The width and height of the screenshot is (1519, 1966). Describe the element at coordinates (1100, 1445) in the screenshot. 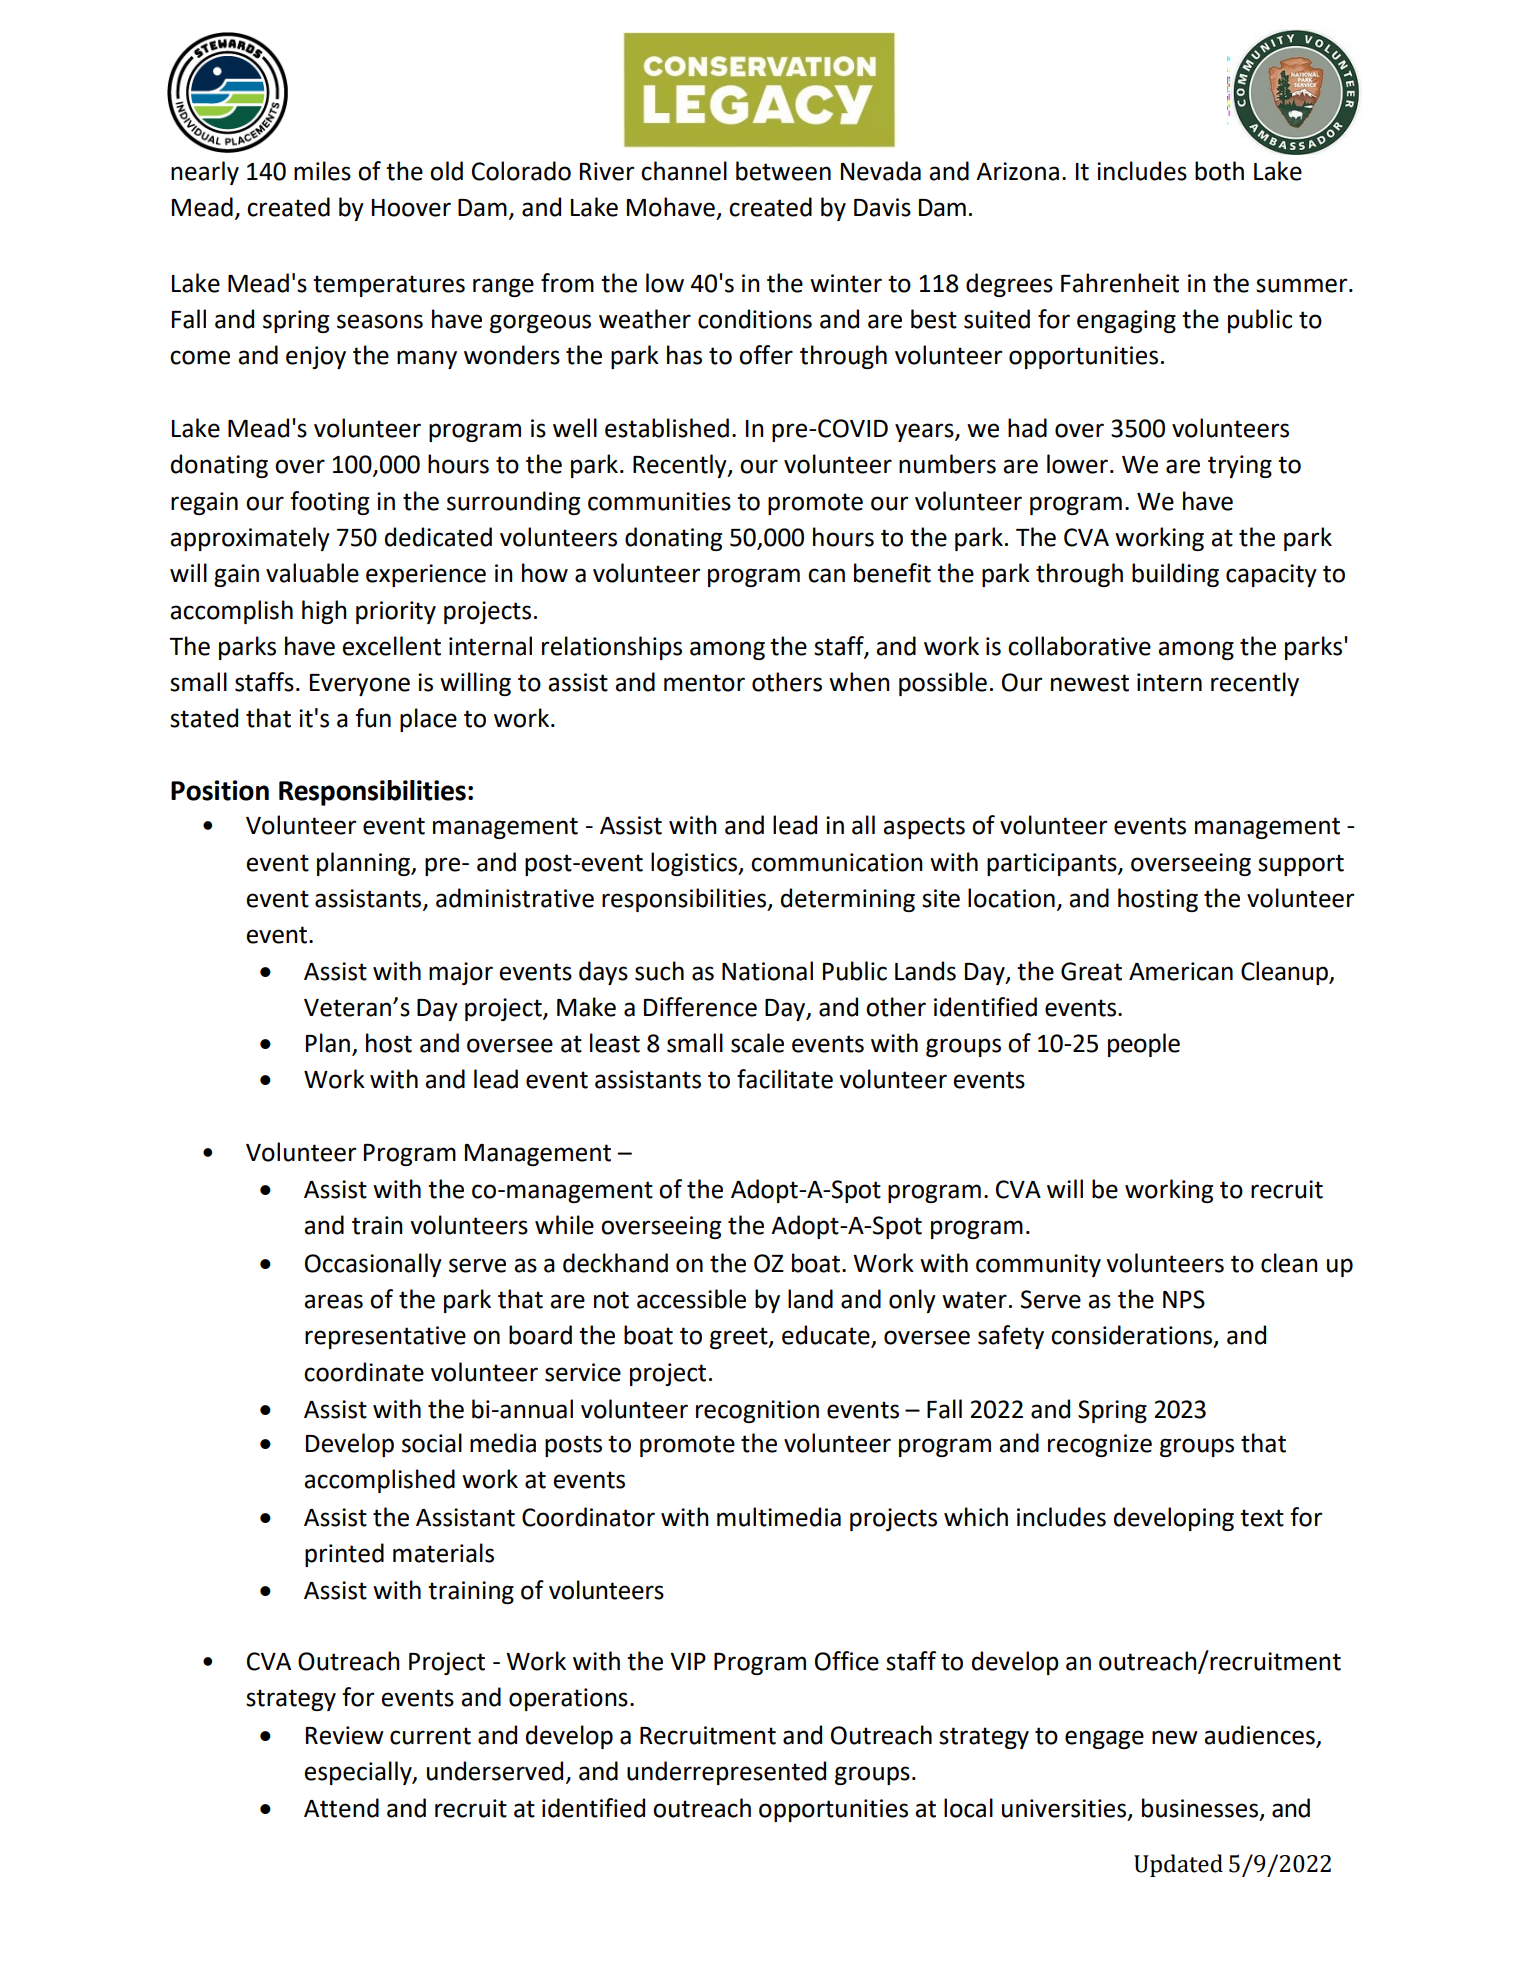

I see `recognize` at that location.
